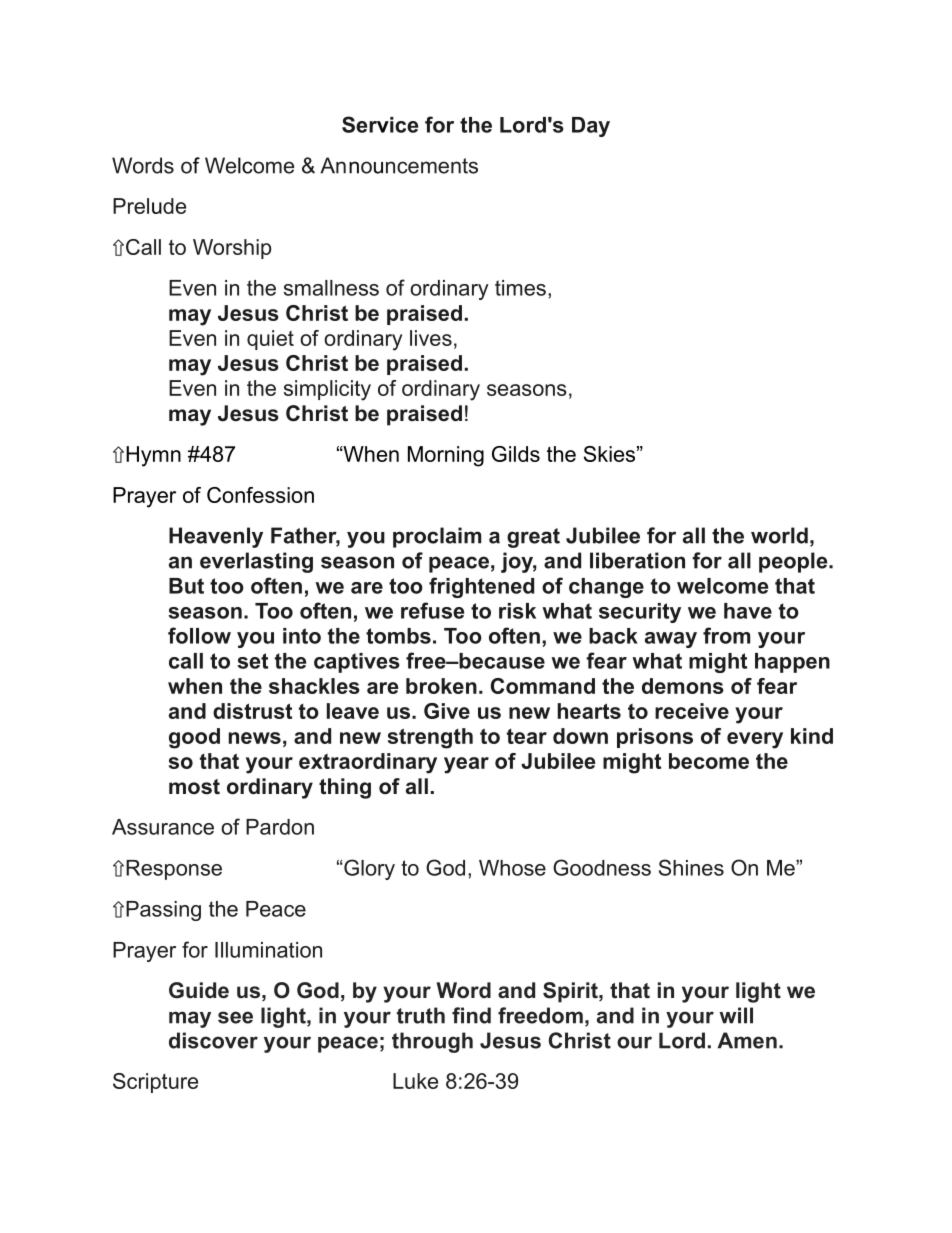 The image size is (952, 1233). What do you see at coordinates (149, 206) in the screenshot?
I see `Prelude` at bounding box center [149, 206].
